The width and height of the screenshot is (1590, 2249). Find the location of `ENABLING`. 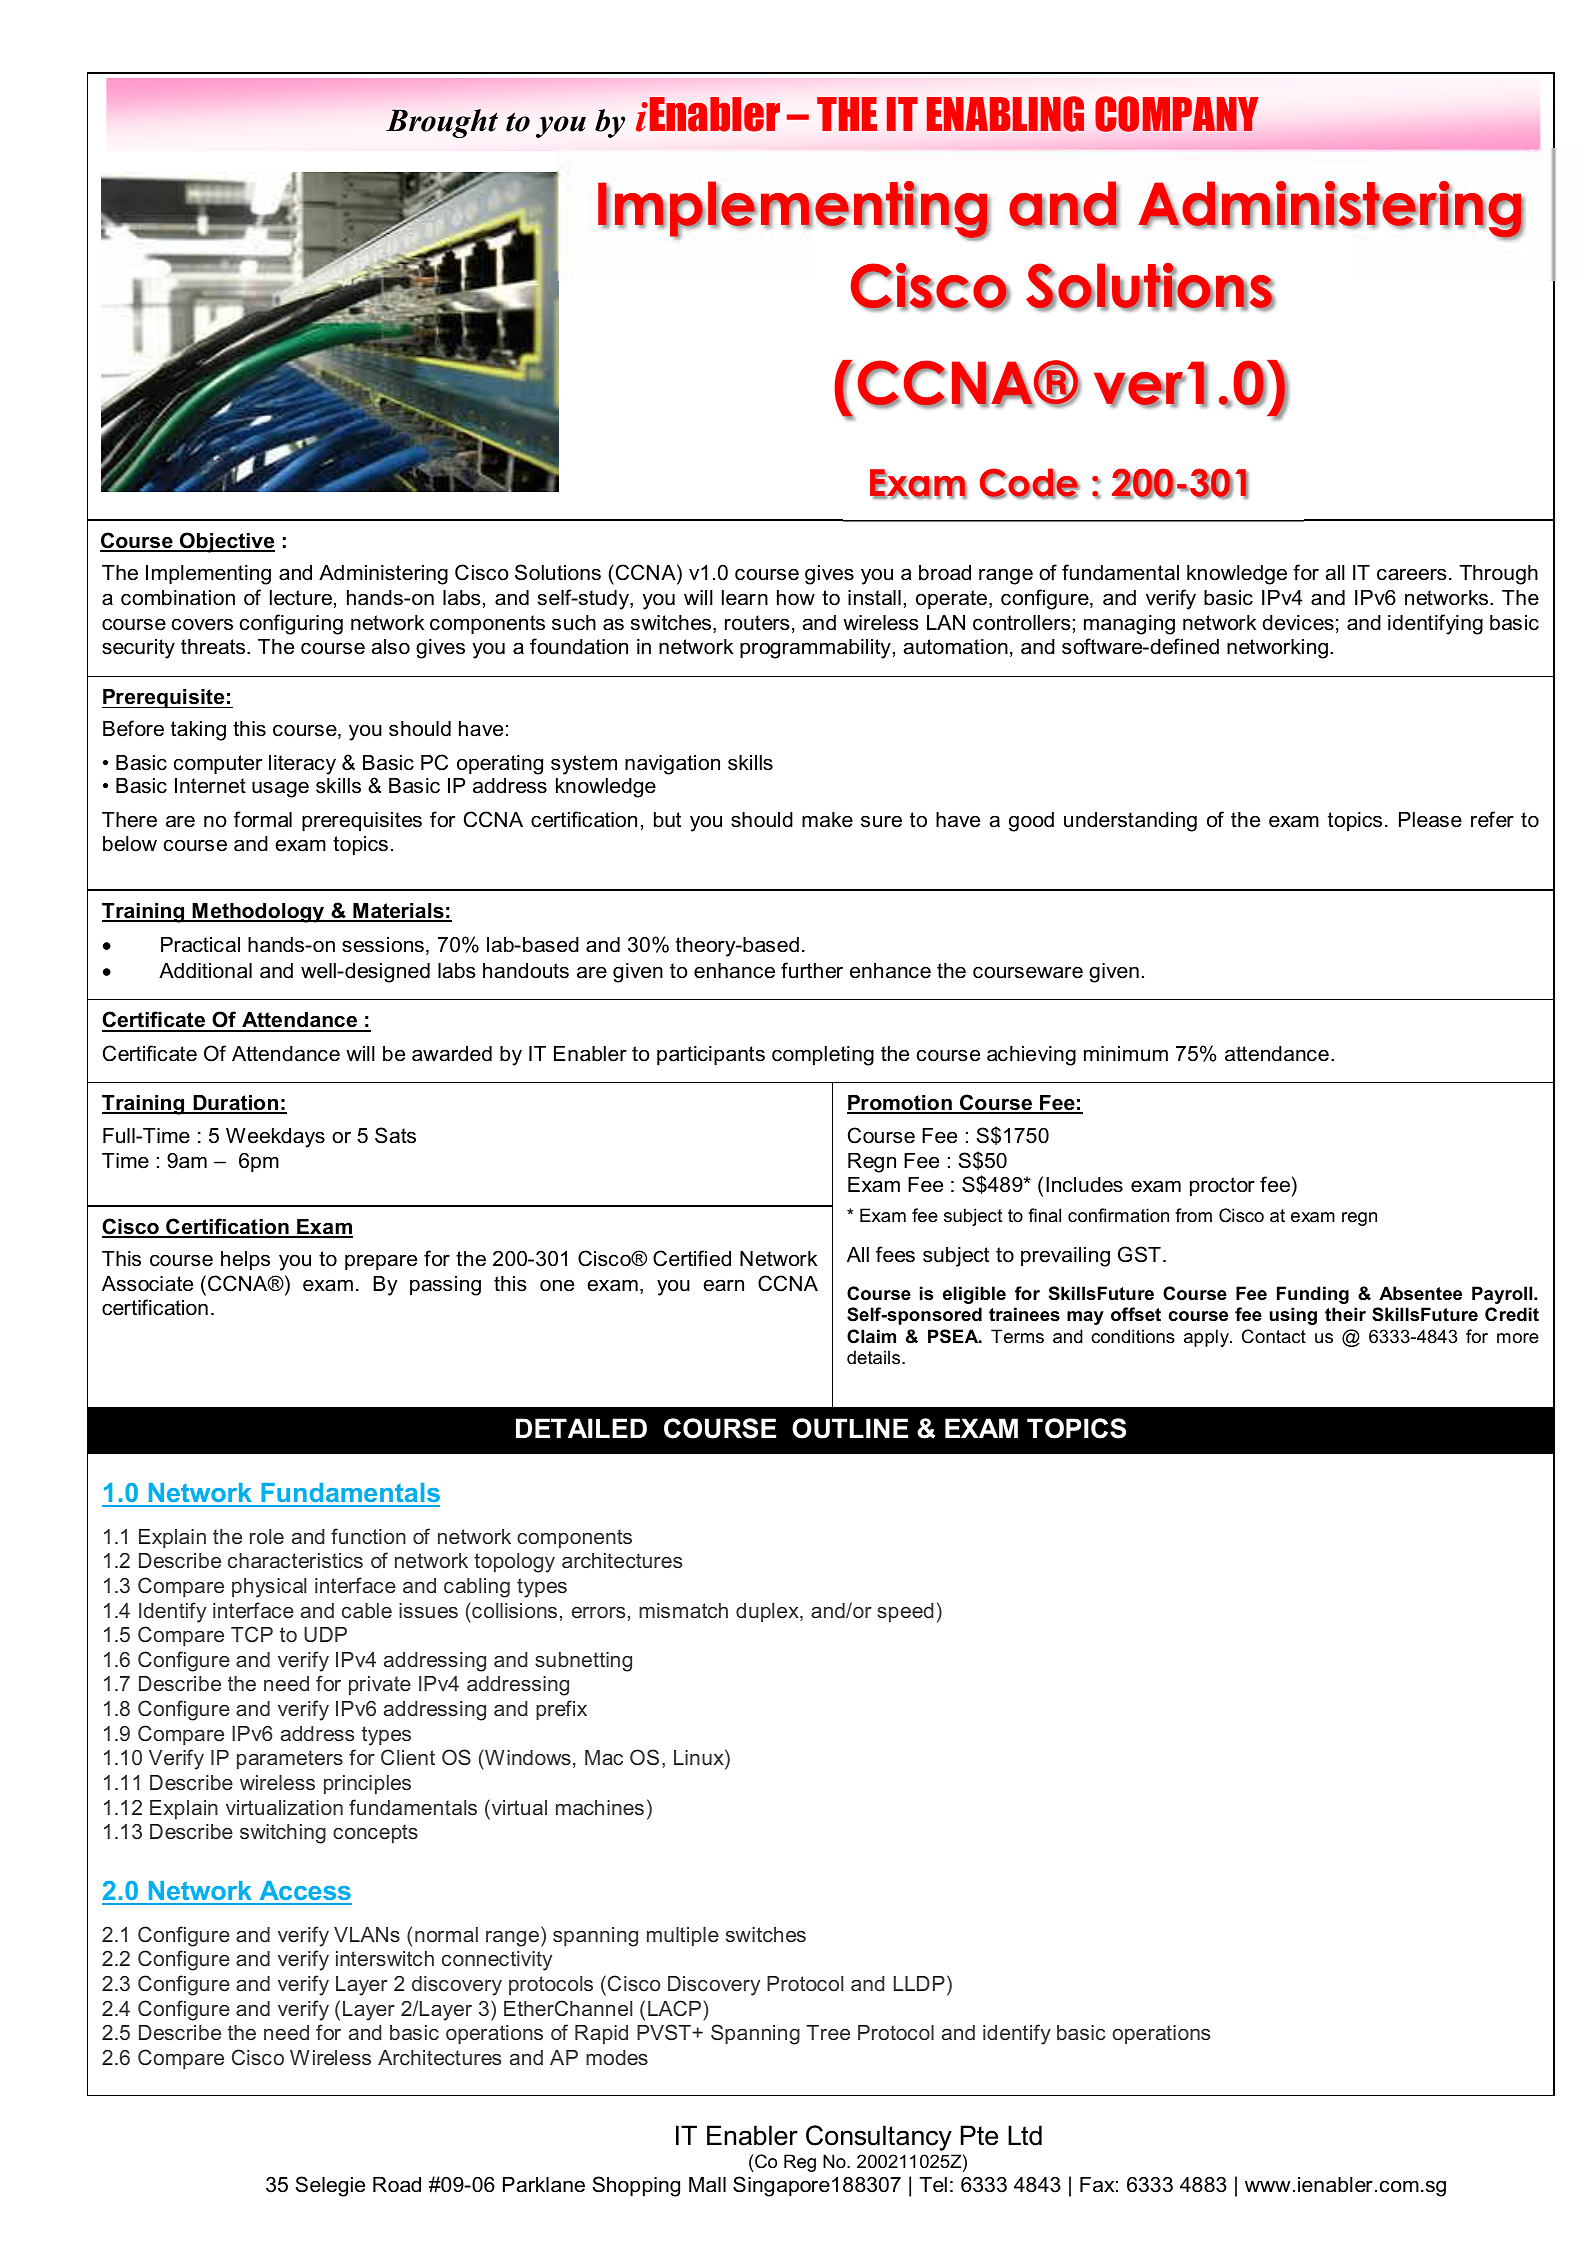

ENABLING is located at coordinates (1005, 114).
